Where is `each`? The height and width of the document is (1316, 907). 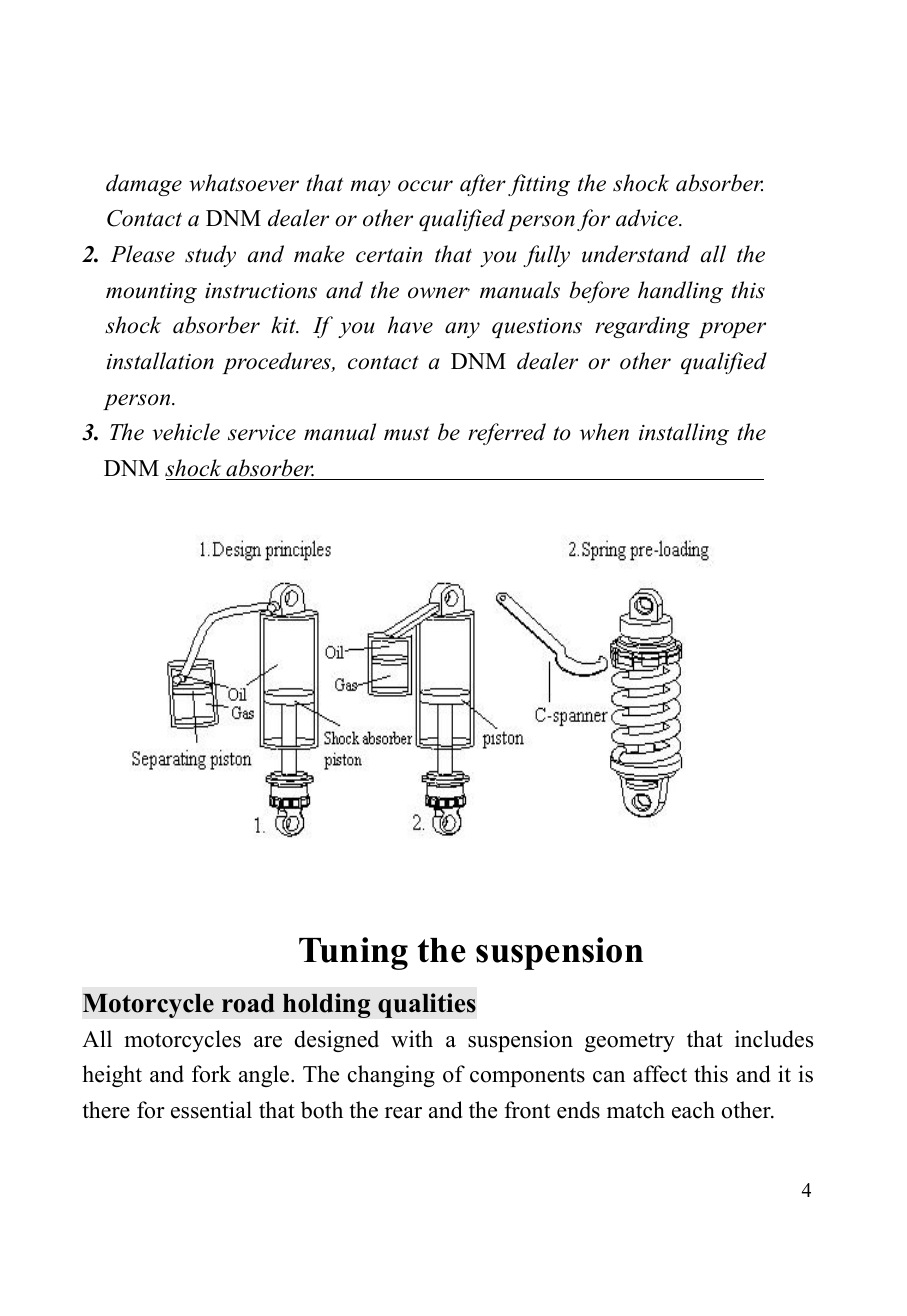 each is located at coordinates (693, 1110).
